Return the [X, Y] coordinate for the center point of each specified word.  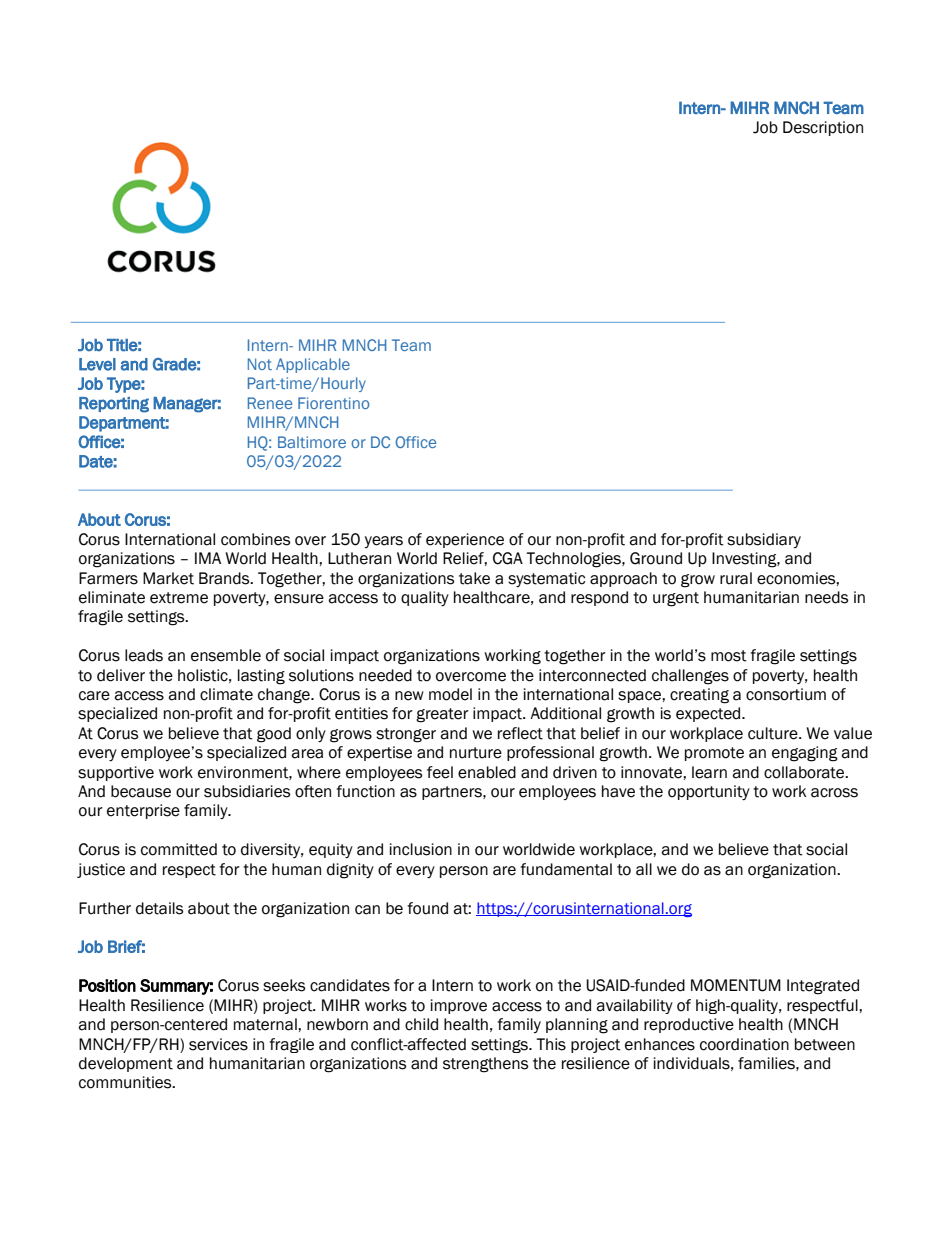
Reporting [114, 405]
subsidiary [764, 540]
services [218, 1044]
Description [823, 128]
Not [260, 364]
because [141, 791]
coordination [744, 1044]
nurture [476, 753]
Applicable [313, 365]
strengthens [485, 1065]
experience [465, 540]
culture [774, 733]
